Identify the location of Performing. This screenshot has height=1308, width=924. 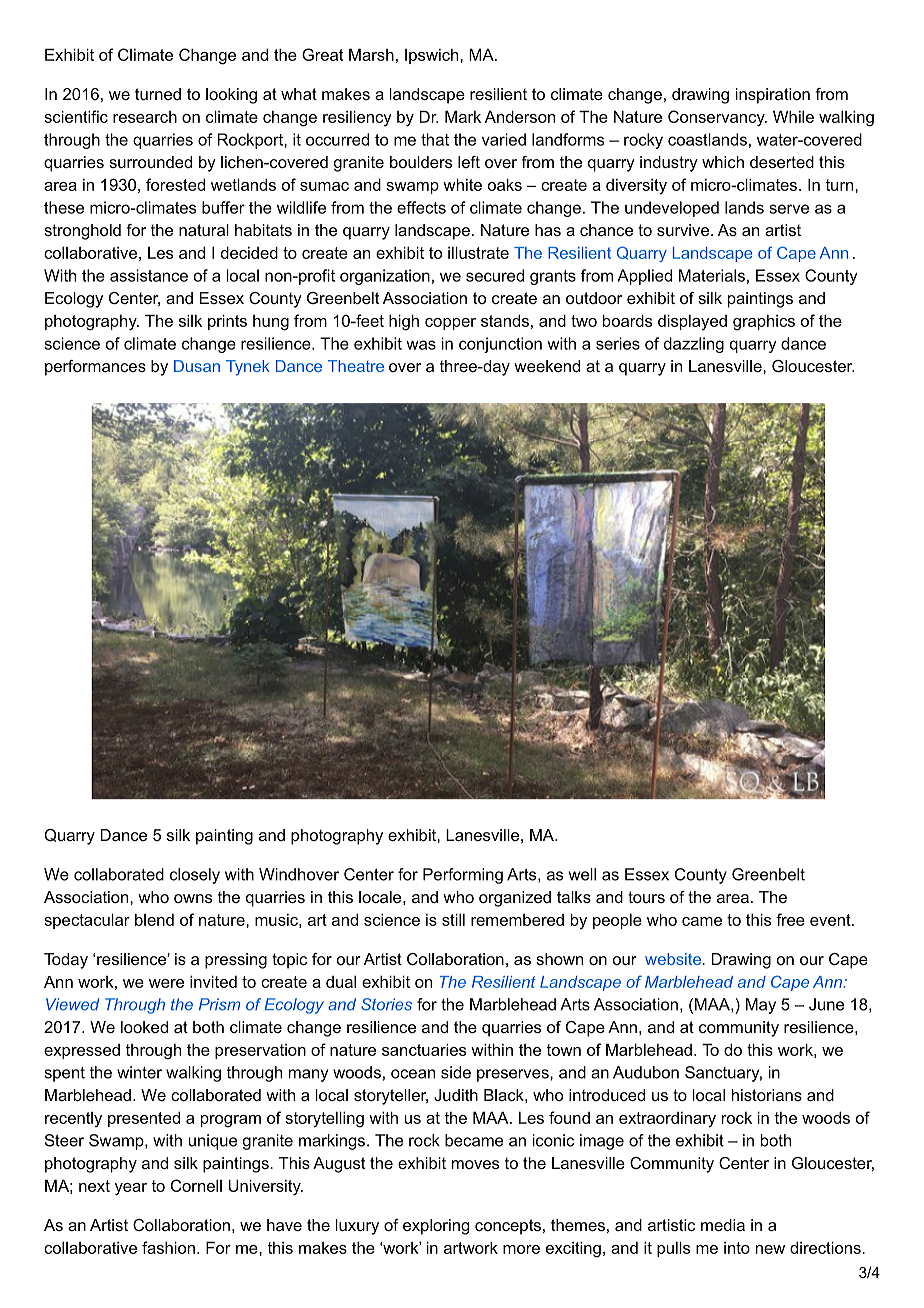
(463, 876).
